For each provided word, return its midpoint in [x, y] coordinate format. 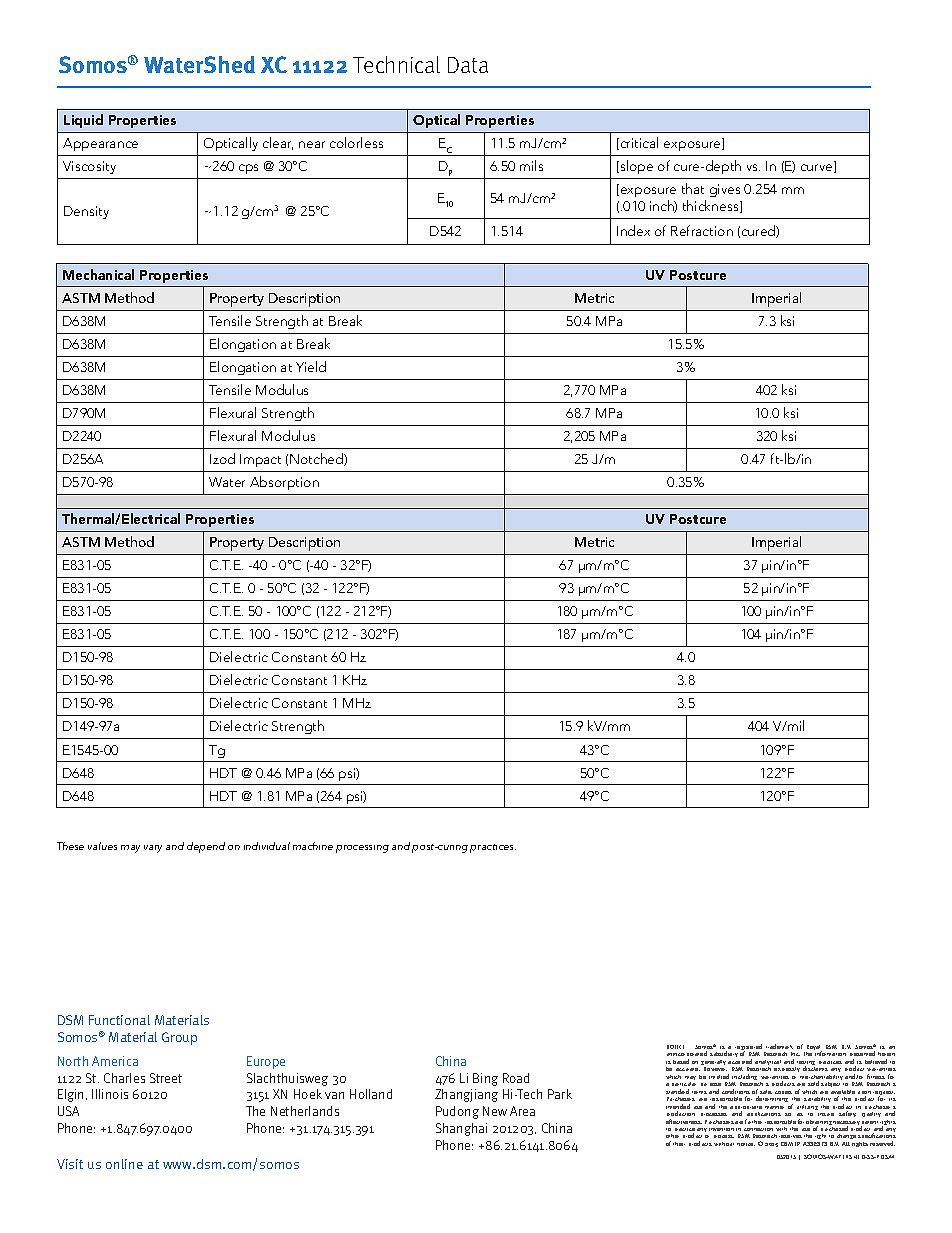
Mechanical [98, 274]
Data [468, 65]
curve [818, 168]
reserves [790, 1136]
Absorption [284, 483]
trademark [779, 1046]
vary [153, 849]
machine [313, 846]
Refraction [702, 230]
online [124, 1164]
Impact [260, 460]
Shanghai [461, 1129]
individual [267, 846]
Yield [311, 366]
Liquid [83, 121]
